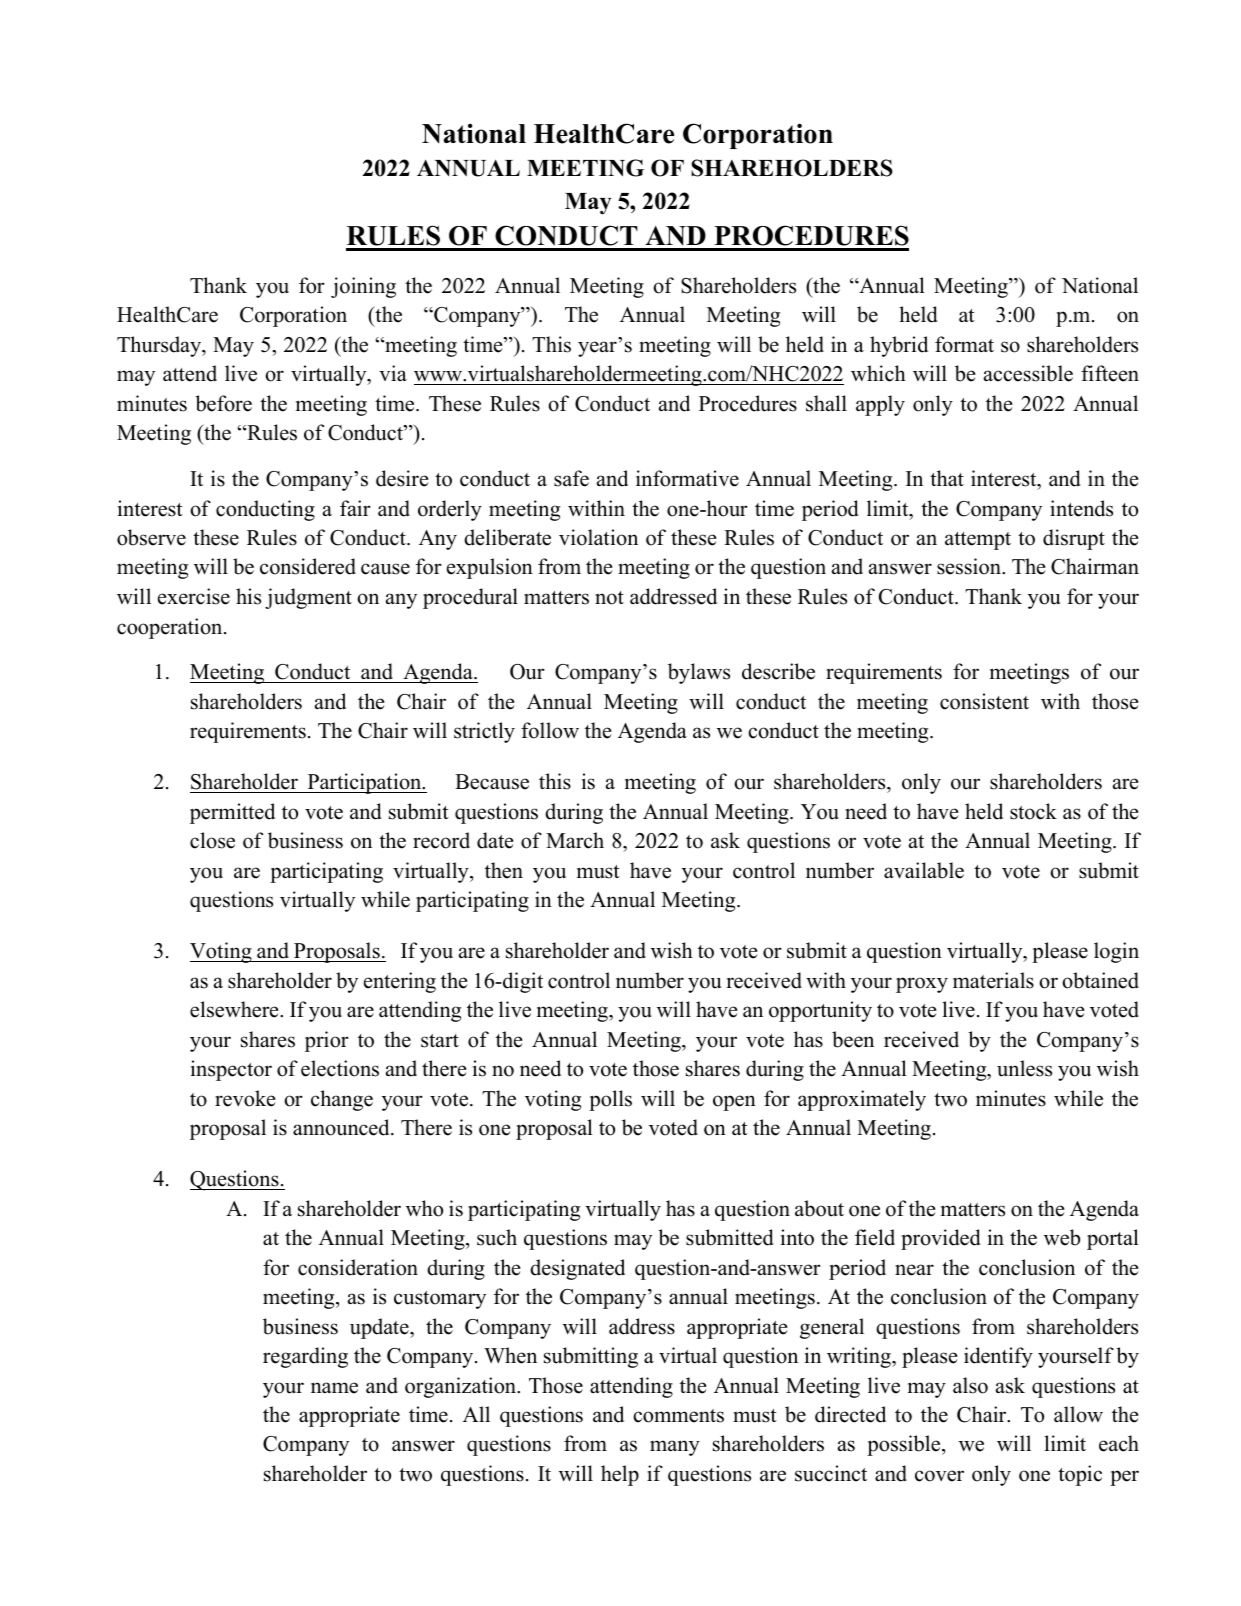 The image size is (1241, 1606). What do you see at coordinates (939, 1476) in the document?
I see `cover` at bounding box center [939, 1476].
